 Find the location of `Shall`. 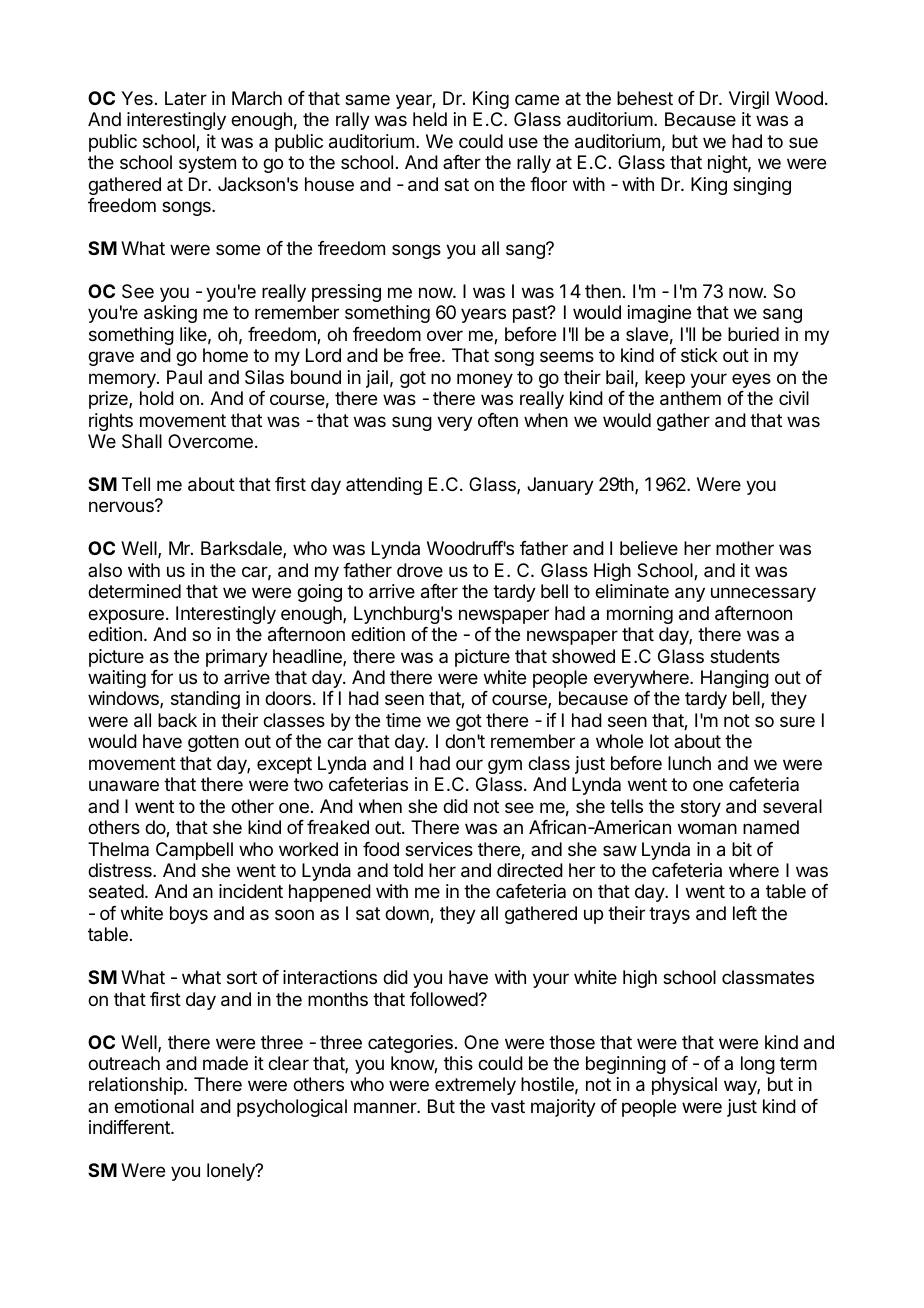

Shall is located at coordinates (142, 441).
